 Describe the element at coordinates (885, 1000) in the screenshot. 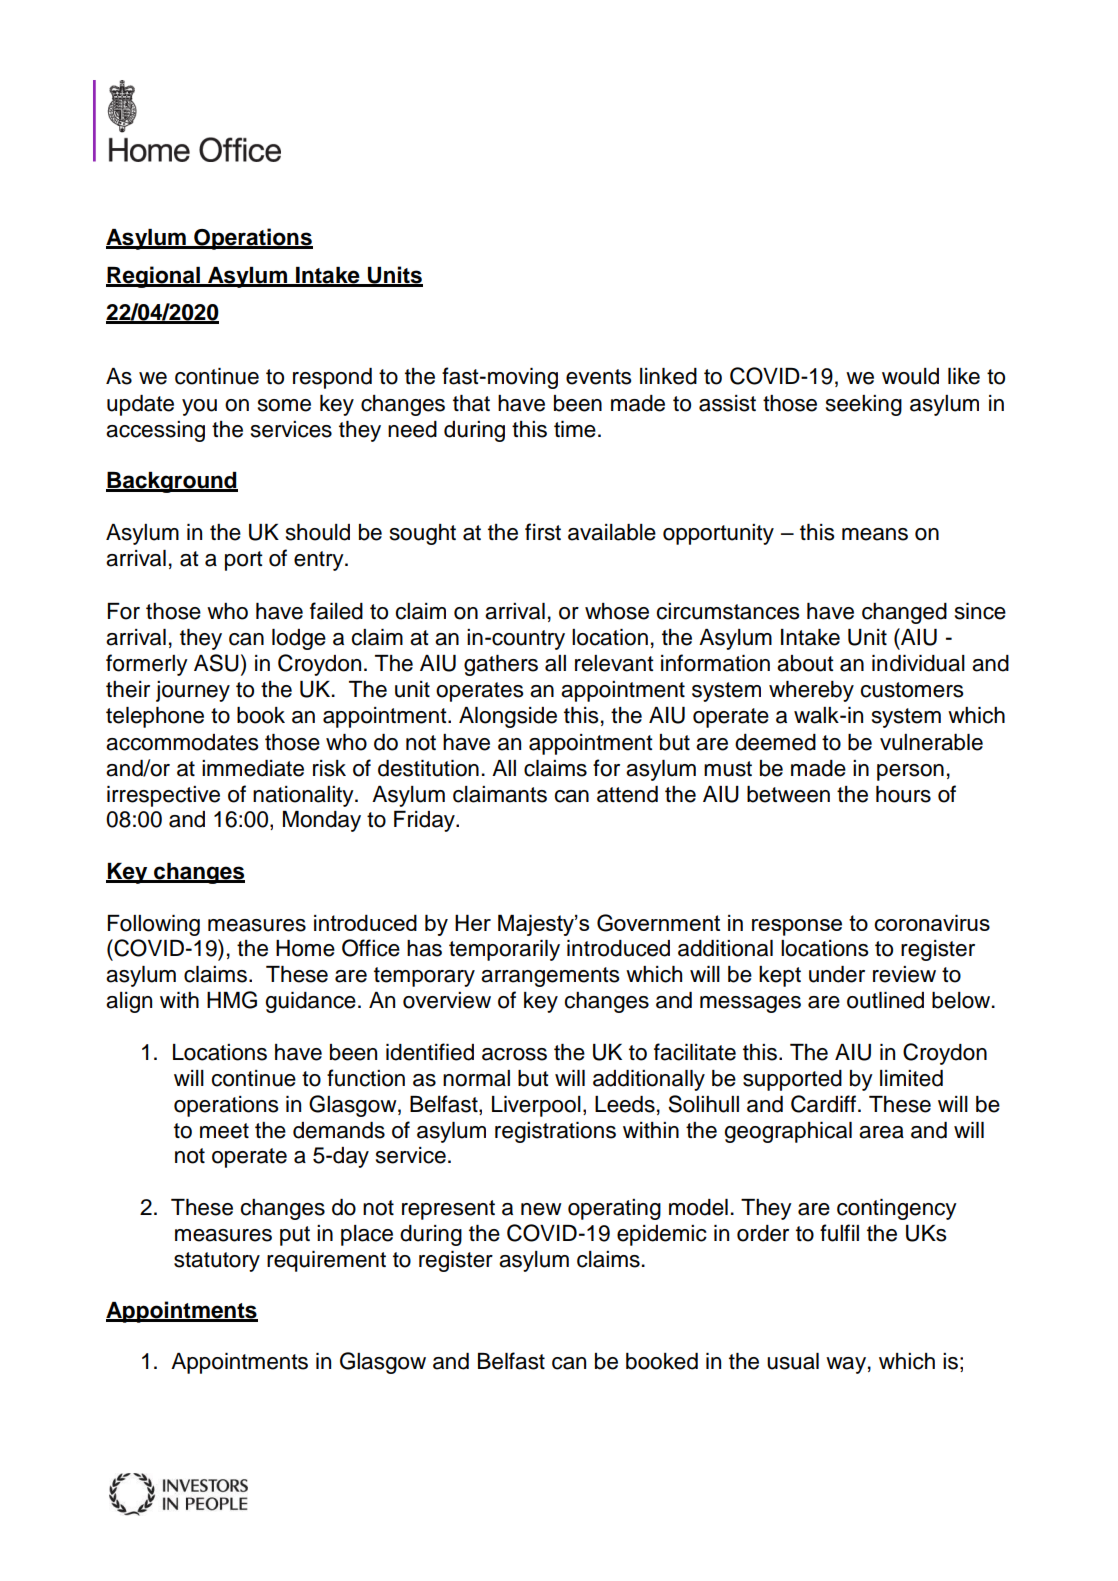

I see `outlined` at that location.
